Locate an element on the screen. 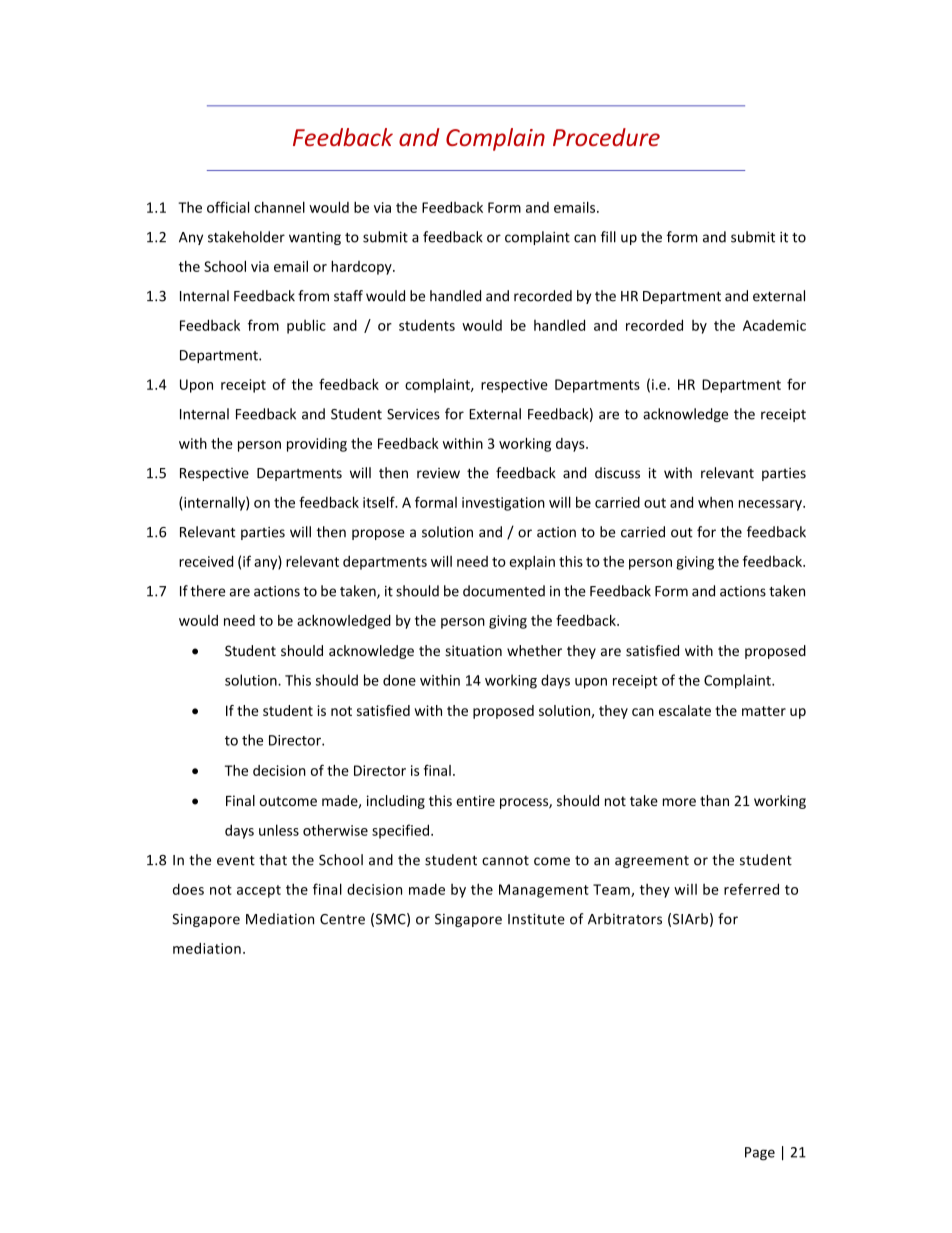  Centre is located at coordinates (342, 919).
